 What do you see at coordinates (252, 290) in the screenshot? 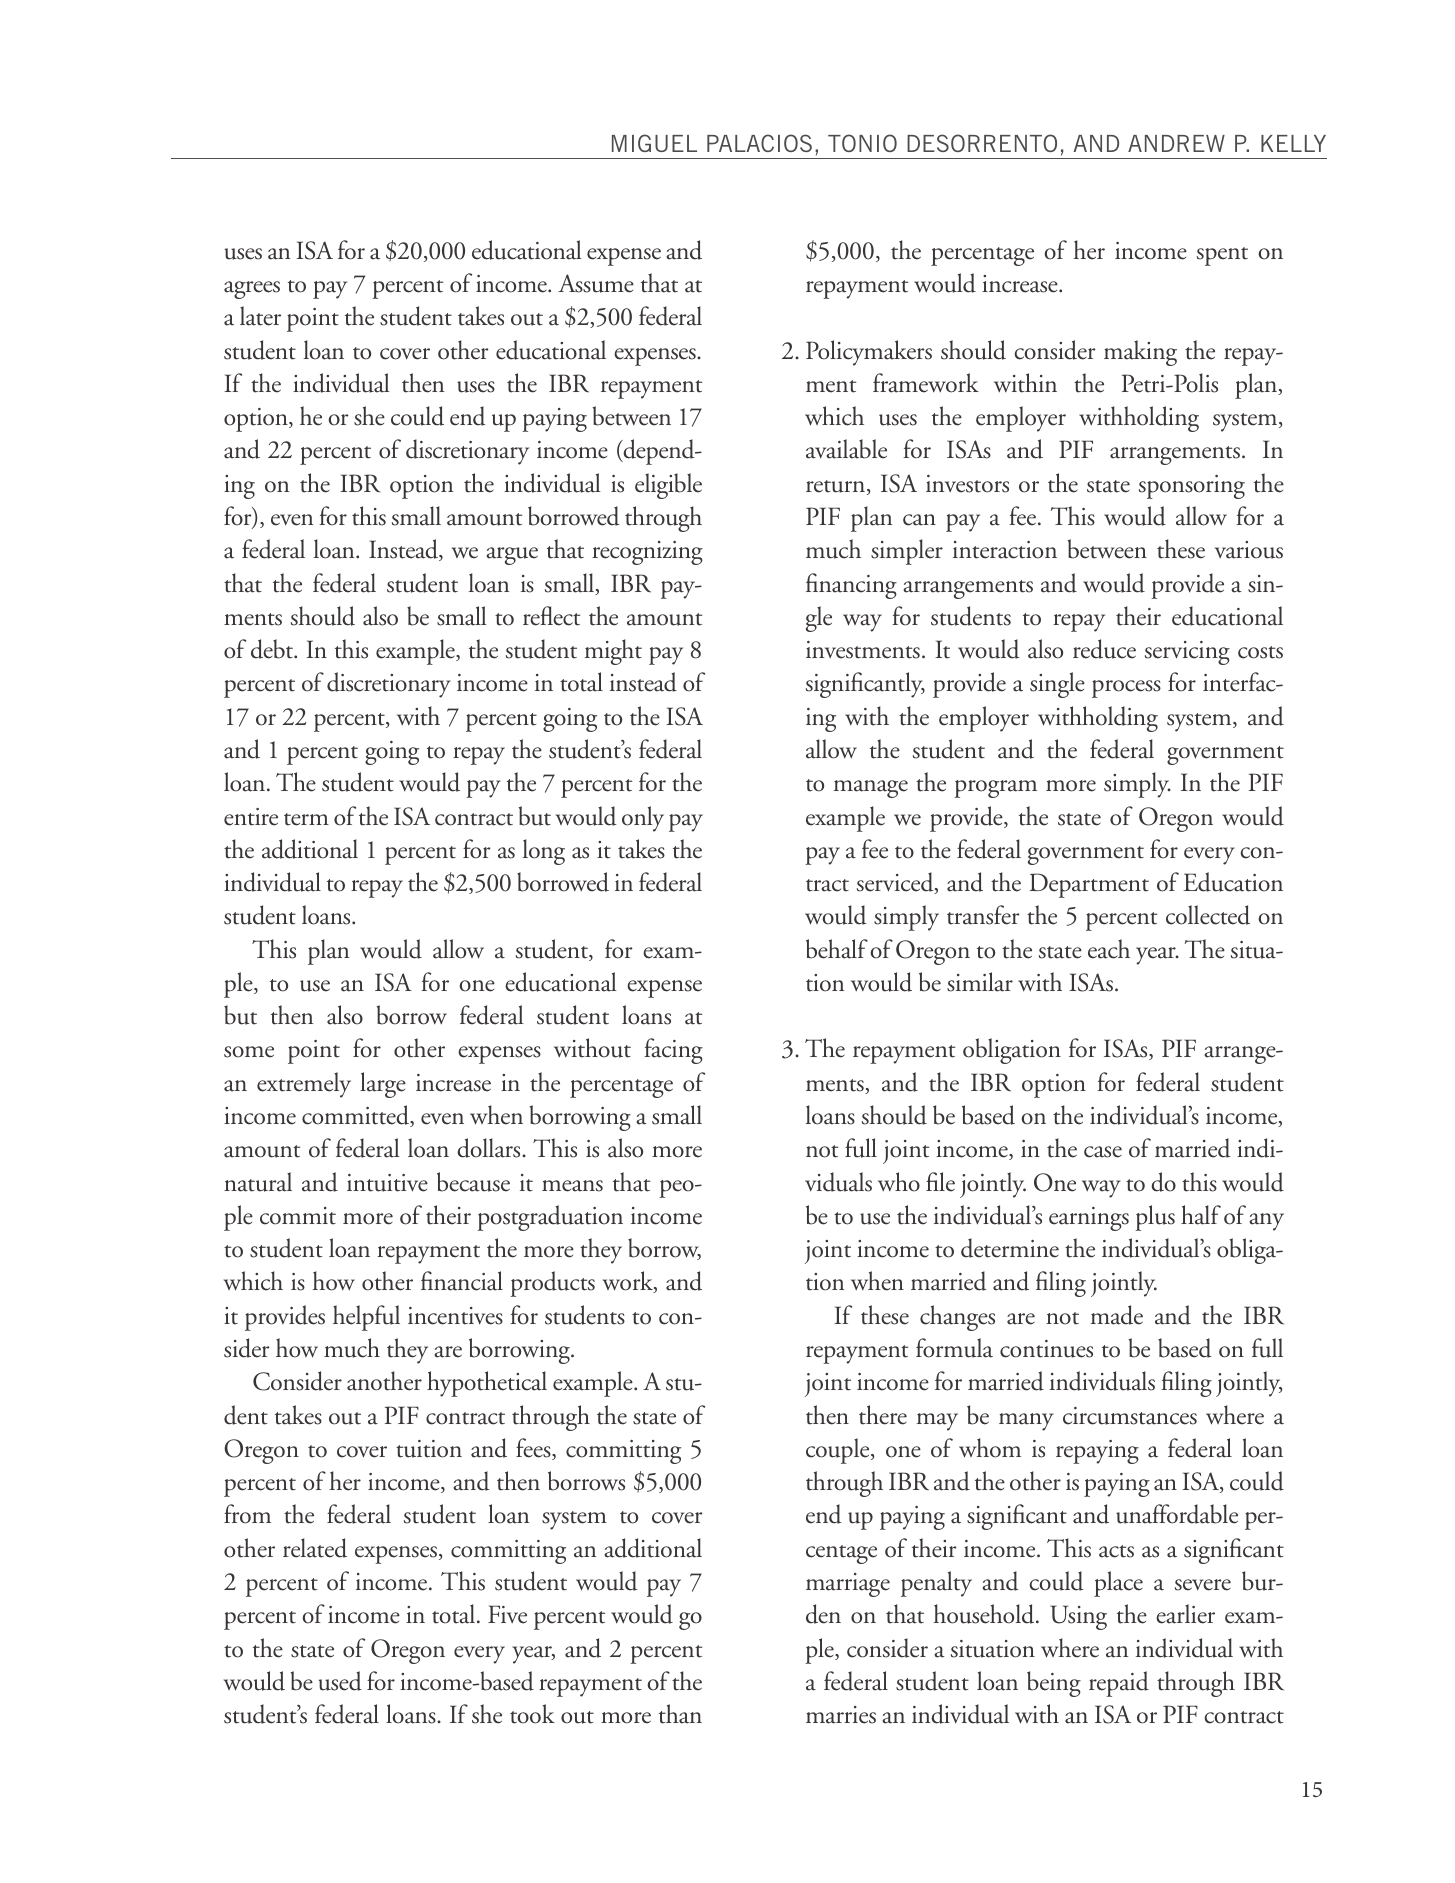
I see `agrees` at bounding box center [252, 290].
